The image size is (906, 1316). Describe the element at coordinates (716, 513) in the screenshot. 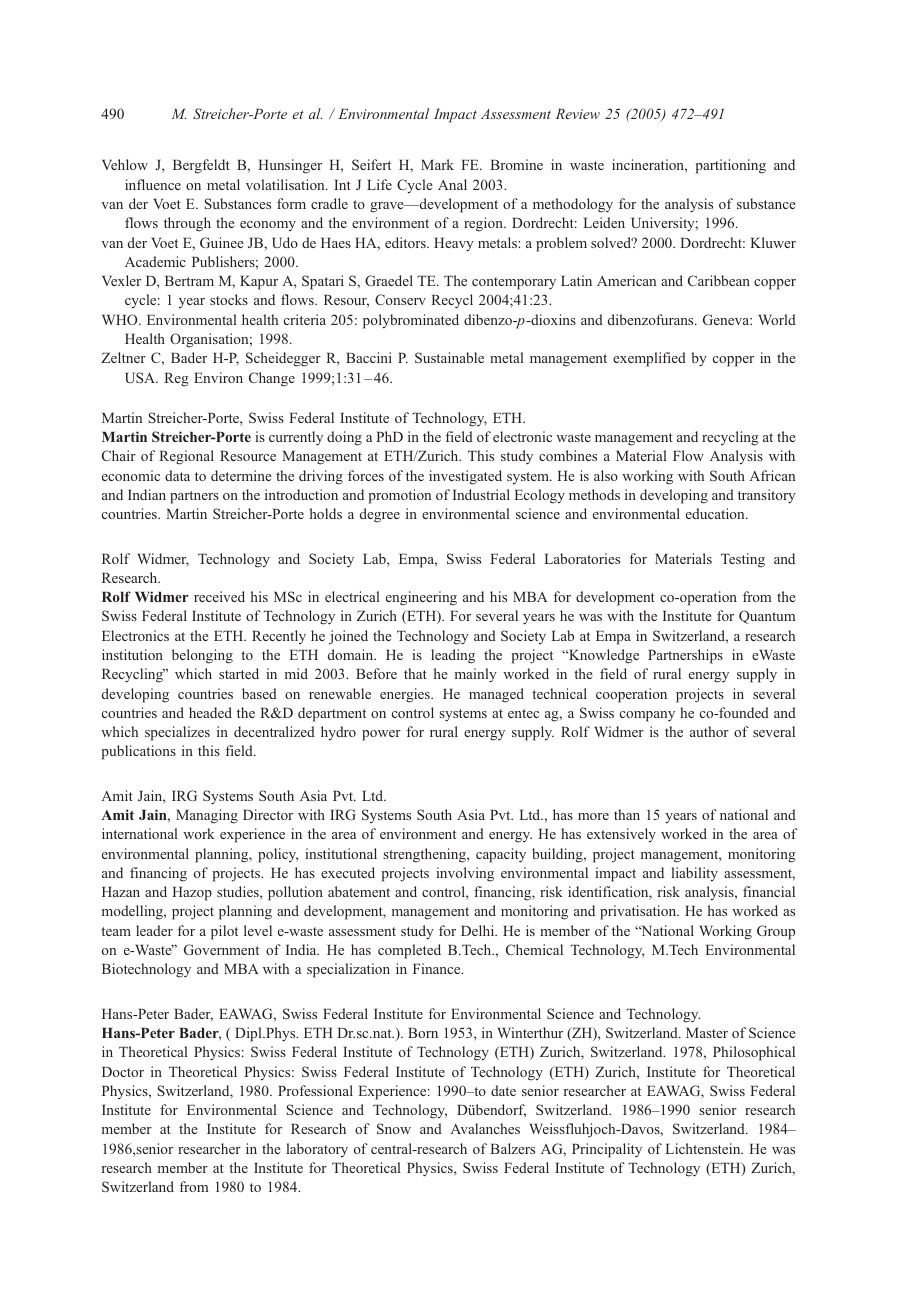

I see `education` at that location.
